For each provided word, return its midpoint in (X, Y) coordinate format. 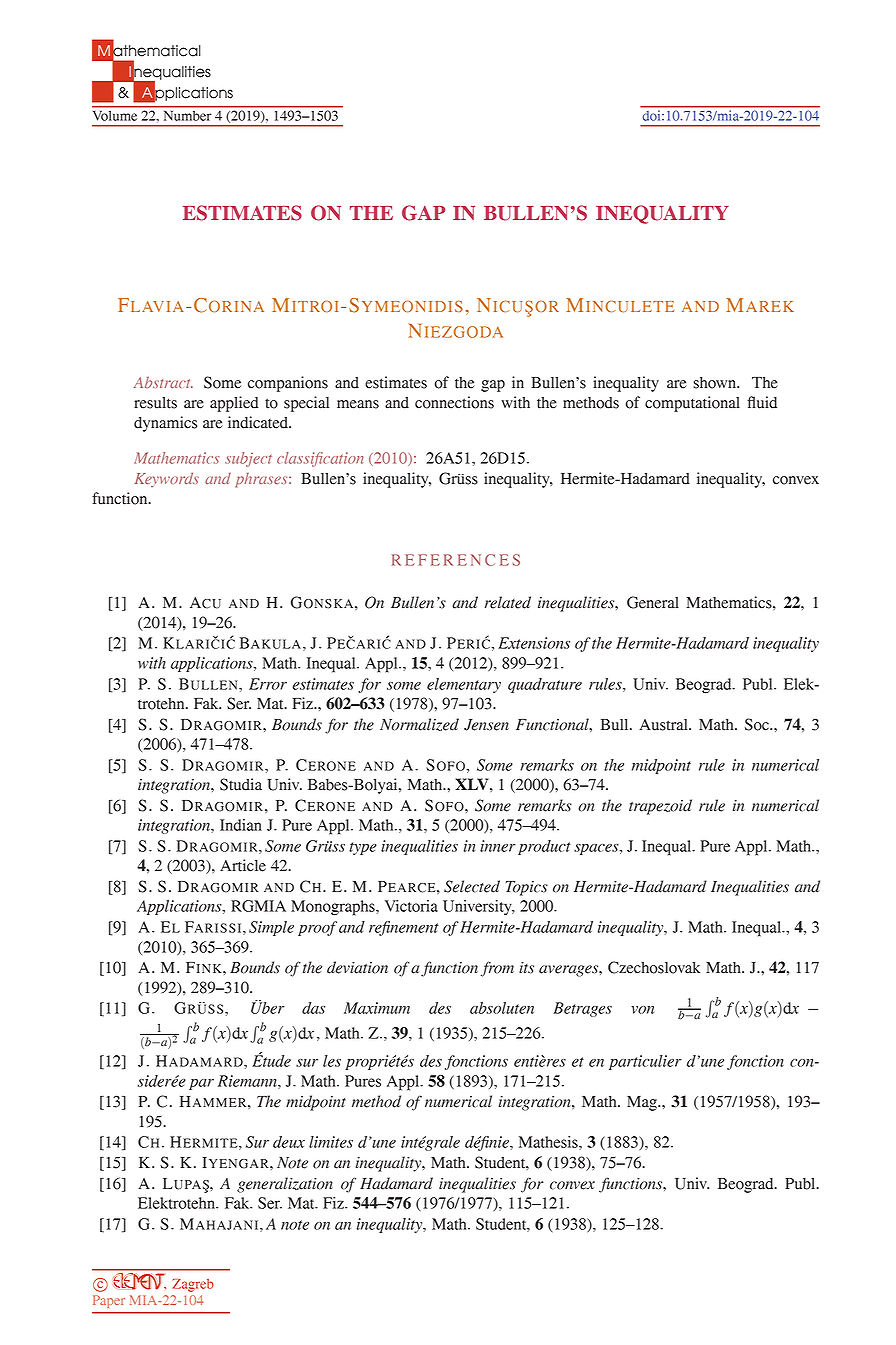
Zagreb (193, 1285)
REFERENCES (456, 560)
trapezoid (660, 807)
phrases (262, 480)
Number (187, 116)
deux (289, 1142)
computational (692, 404)
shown (716, 383)
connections (454, 402)
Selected (472, 886)
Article (243, 865)
